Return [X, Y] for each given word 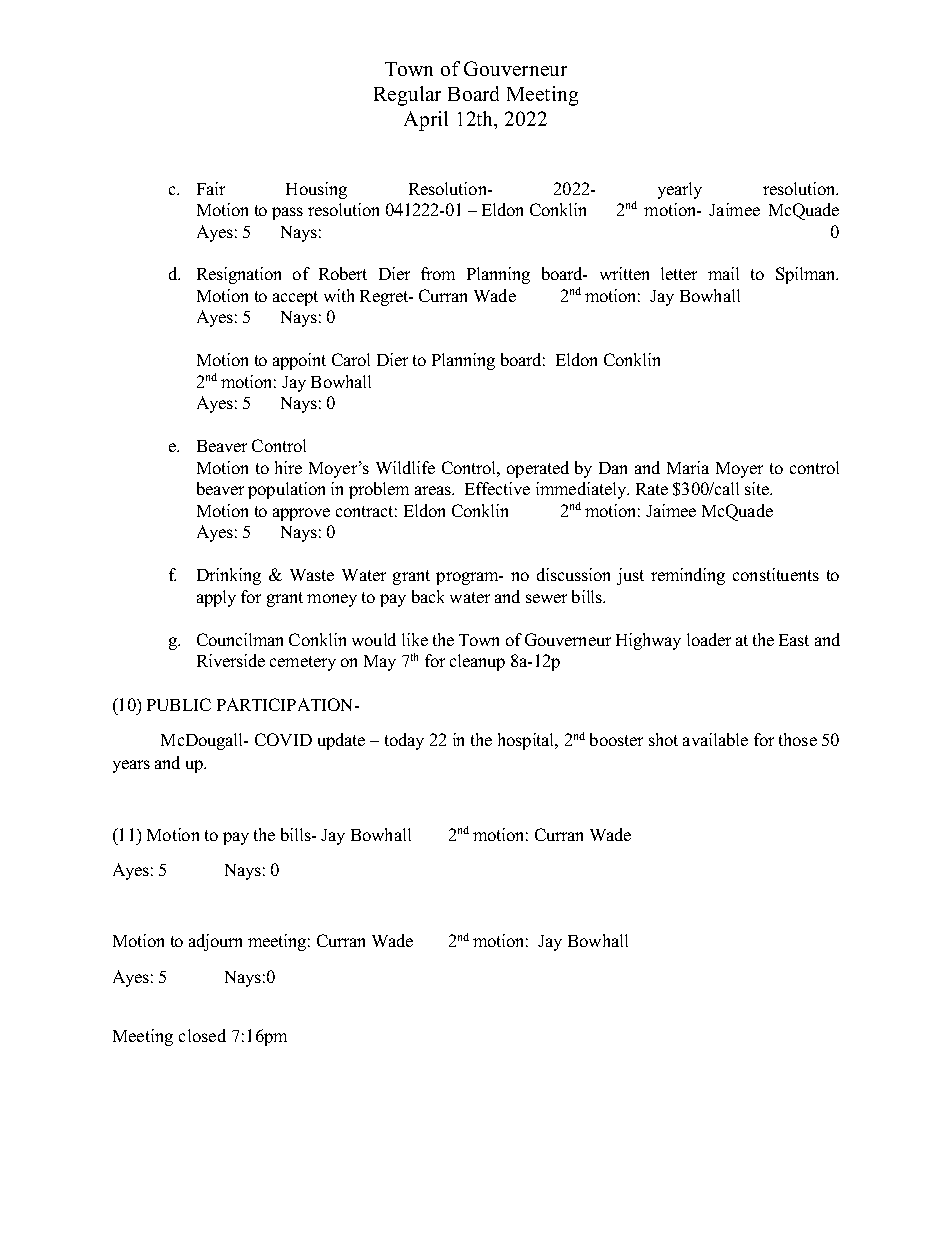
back [428, 596]
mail [723, 273]
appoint [299, 361]
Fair [211, 188]
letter [679, 273]
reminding [688, 576]
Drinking [229, 576]
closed [202, 1035]
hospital [527, 741]
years [131, 766]
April [426, 121]
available [715, 739]
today [404, 741]
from [438, 273]
